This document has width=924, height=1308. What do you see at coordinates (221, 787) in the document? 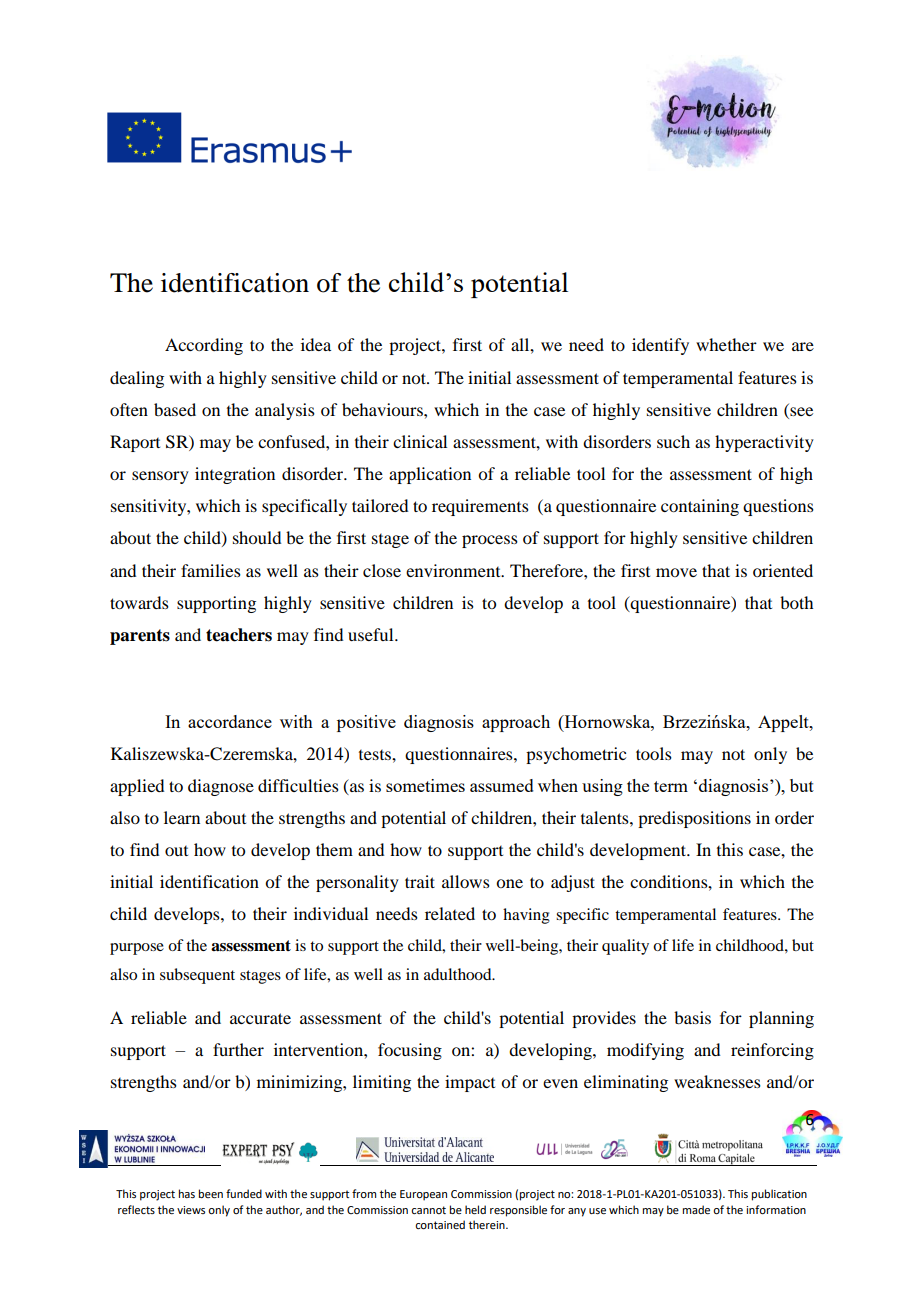
I see `diagnose` at bounding box center [221, 787].
